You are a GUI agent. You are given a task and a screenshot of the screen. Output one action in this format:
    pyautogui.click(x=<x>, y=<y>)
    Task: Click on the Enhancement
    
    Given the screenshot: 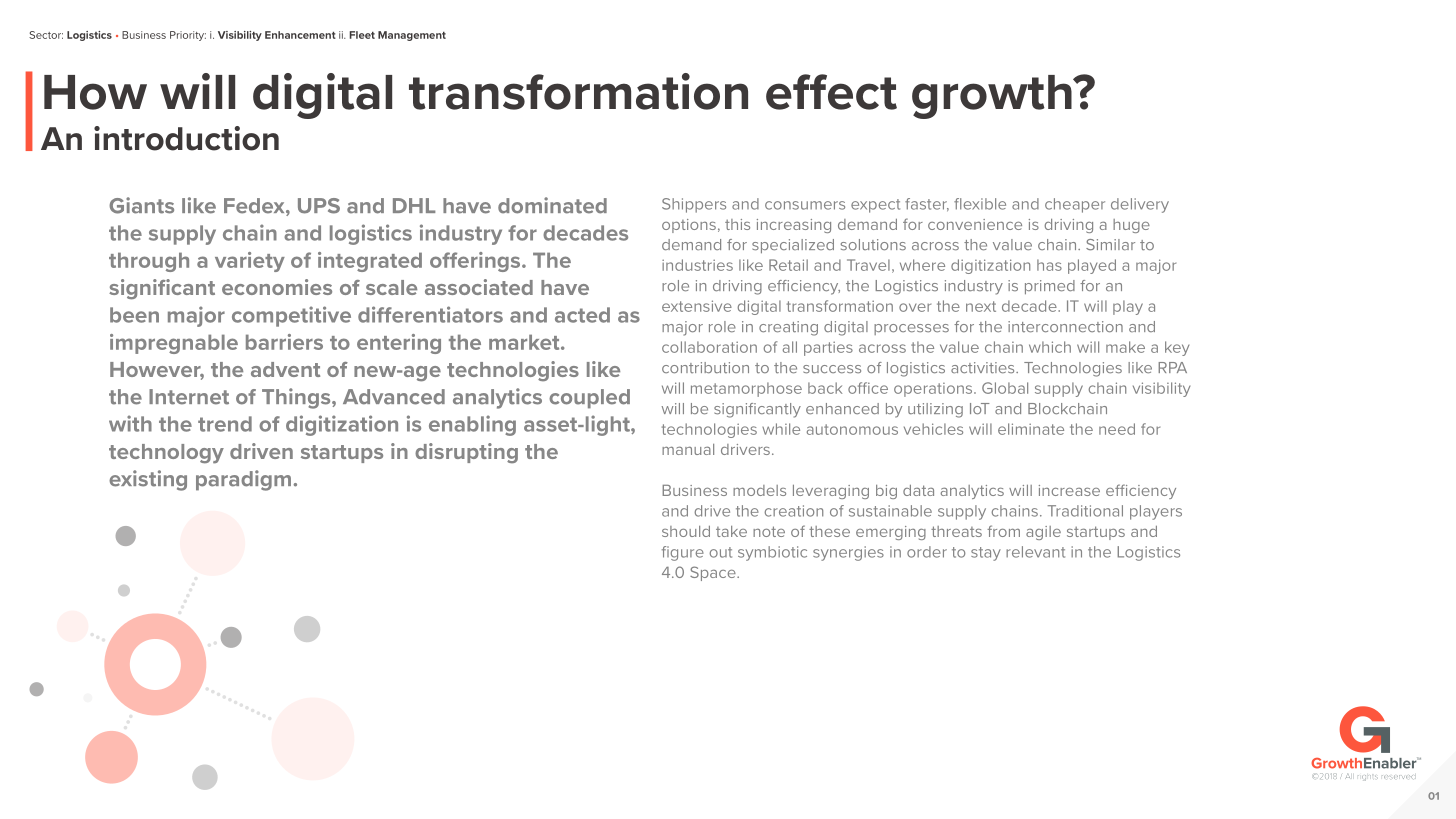 What is the action you would take?
    pyautogui.click(x=300, y=35)
